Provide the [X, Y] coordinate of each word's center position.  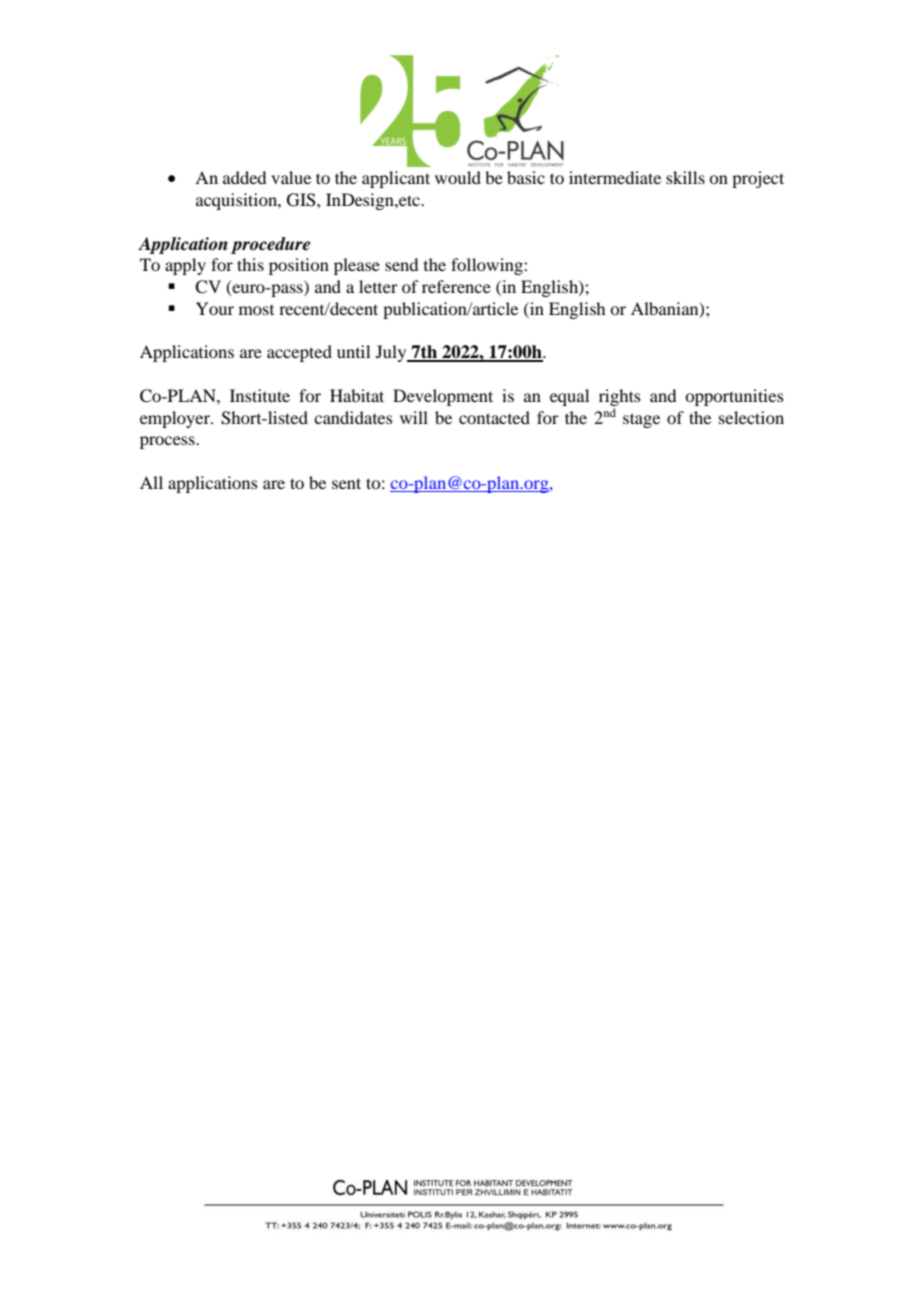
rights [620, 397]
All [151, 482]
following [488, 266]
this [250, 264]
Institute [260, 395]
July [392, 353]
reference [456, 286]
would [458, 177]
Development [443, 397]
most [256, 310]
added [244, 177]
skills [685, 177]
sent [346, 483]
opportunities [734, 397]
